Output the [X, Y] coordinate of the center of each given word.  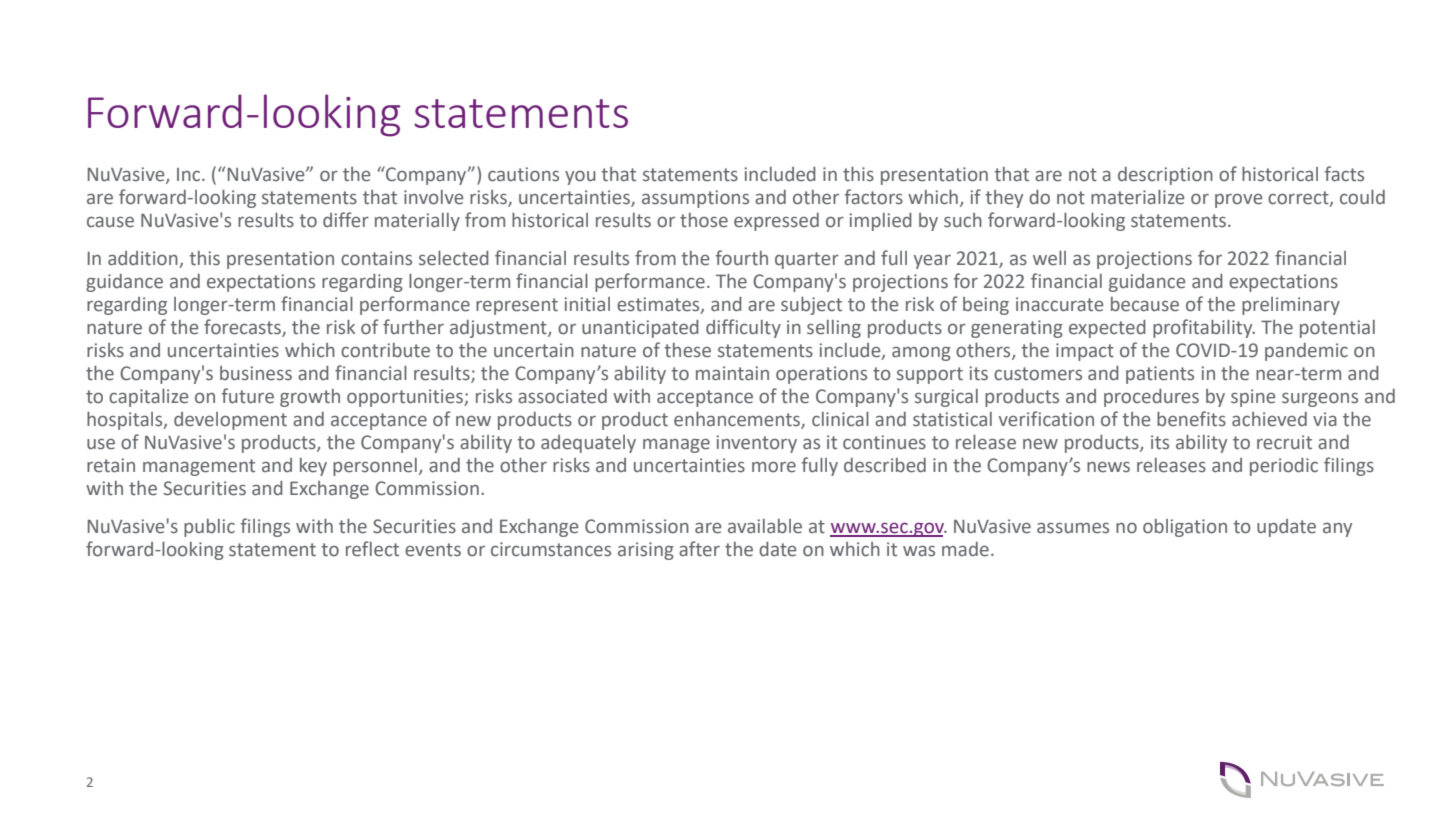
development [230, 421]
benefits [1191, 419]
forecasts [243, 328]
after [699, 549]
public [209, 528]
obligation [1185, 528]
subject [811, 306]
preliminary [1291, 306]
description [1165, 176]
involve [433, 197]
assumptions [695, 199]
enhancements [738, 420]
